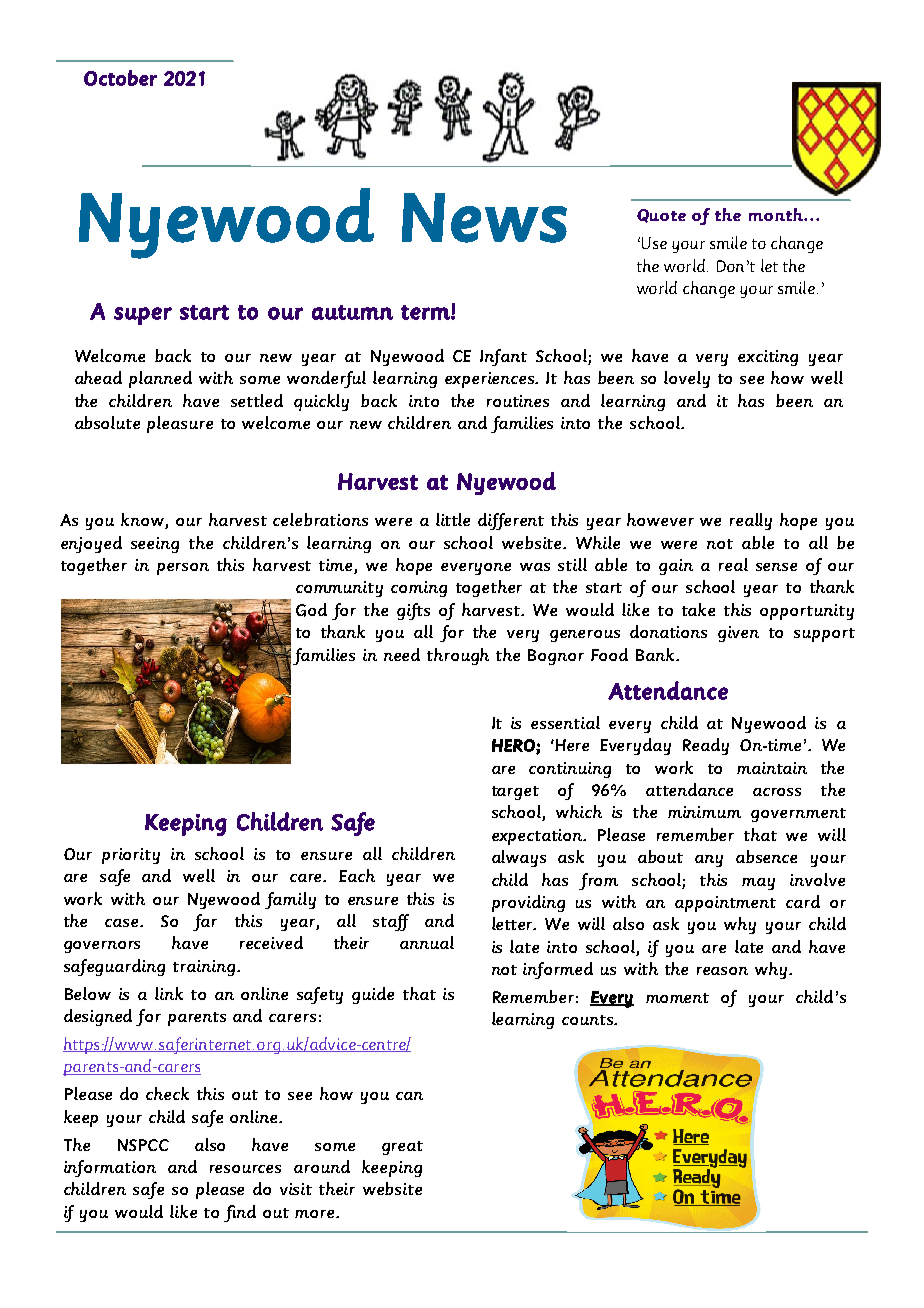 The image size is (924, 1308). I want to click on however, so click(660, 519).
